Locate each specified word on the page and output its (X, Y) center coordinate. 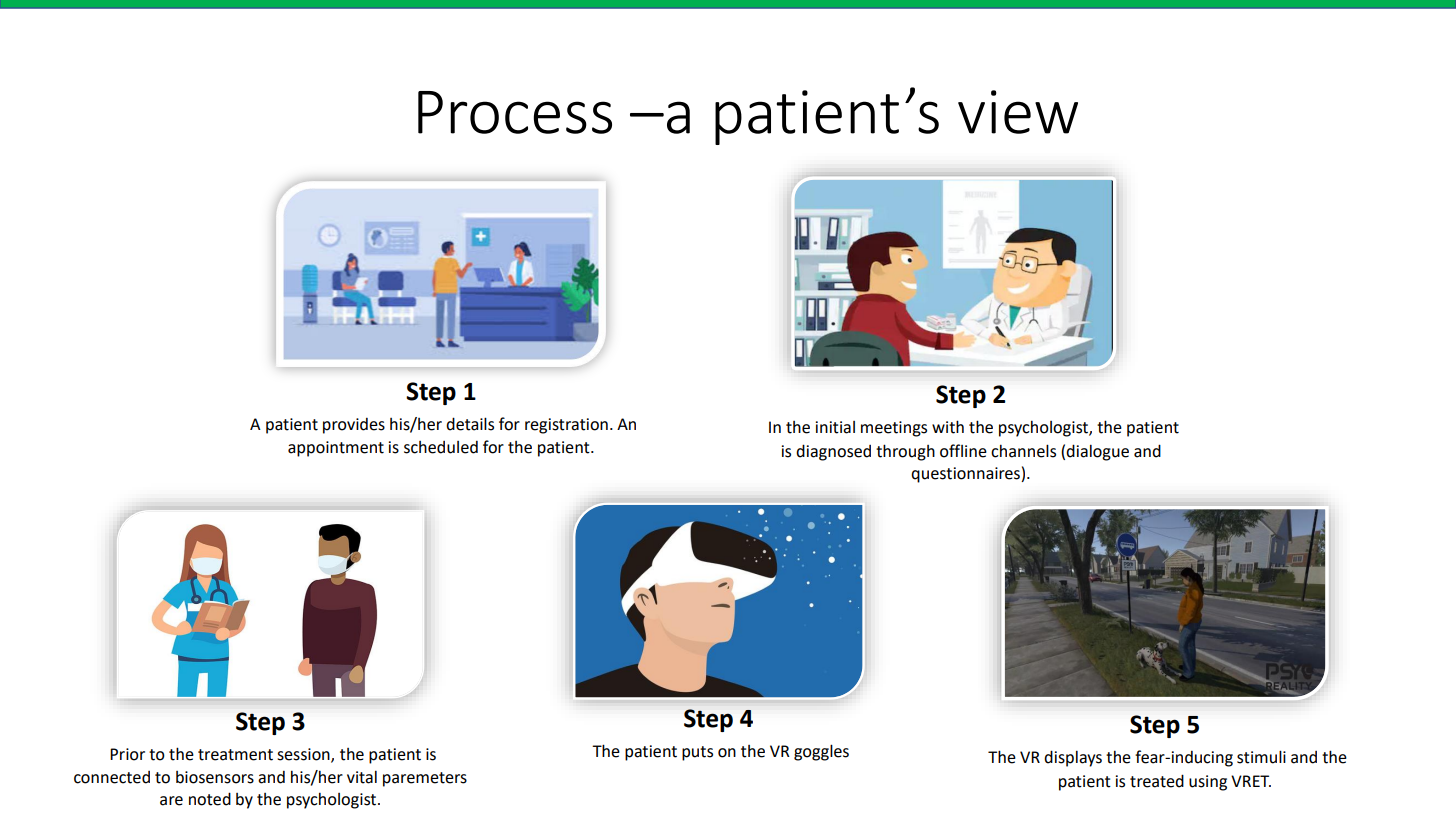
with (948, 427)
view (1018, 112)
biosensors (215, 777)
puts (697, 753)
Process (515, 112)
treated (1157, 781)
